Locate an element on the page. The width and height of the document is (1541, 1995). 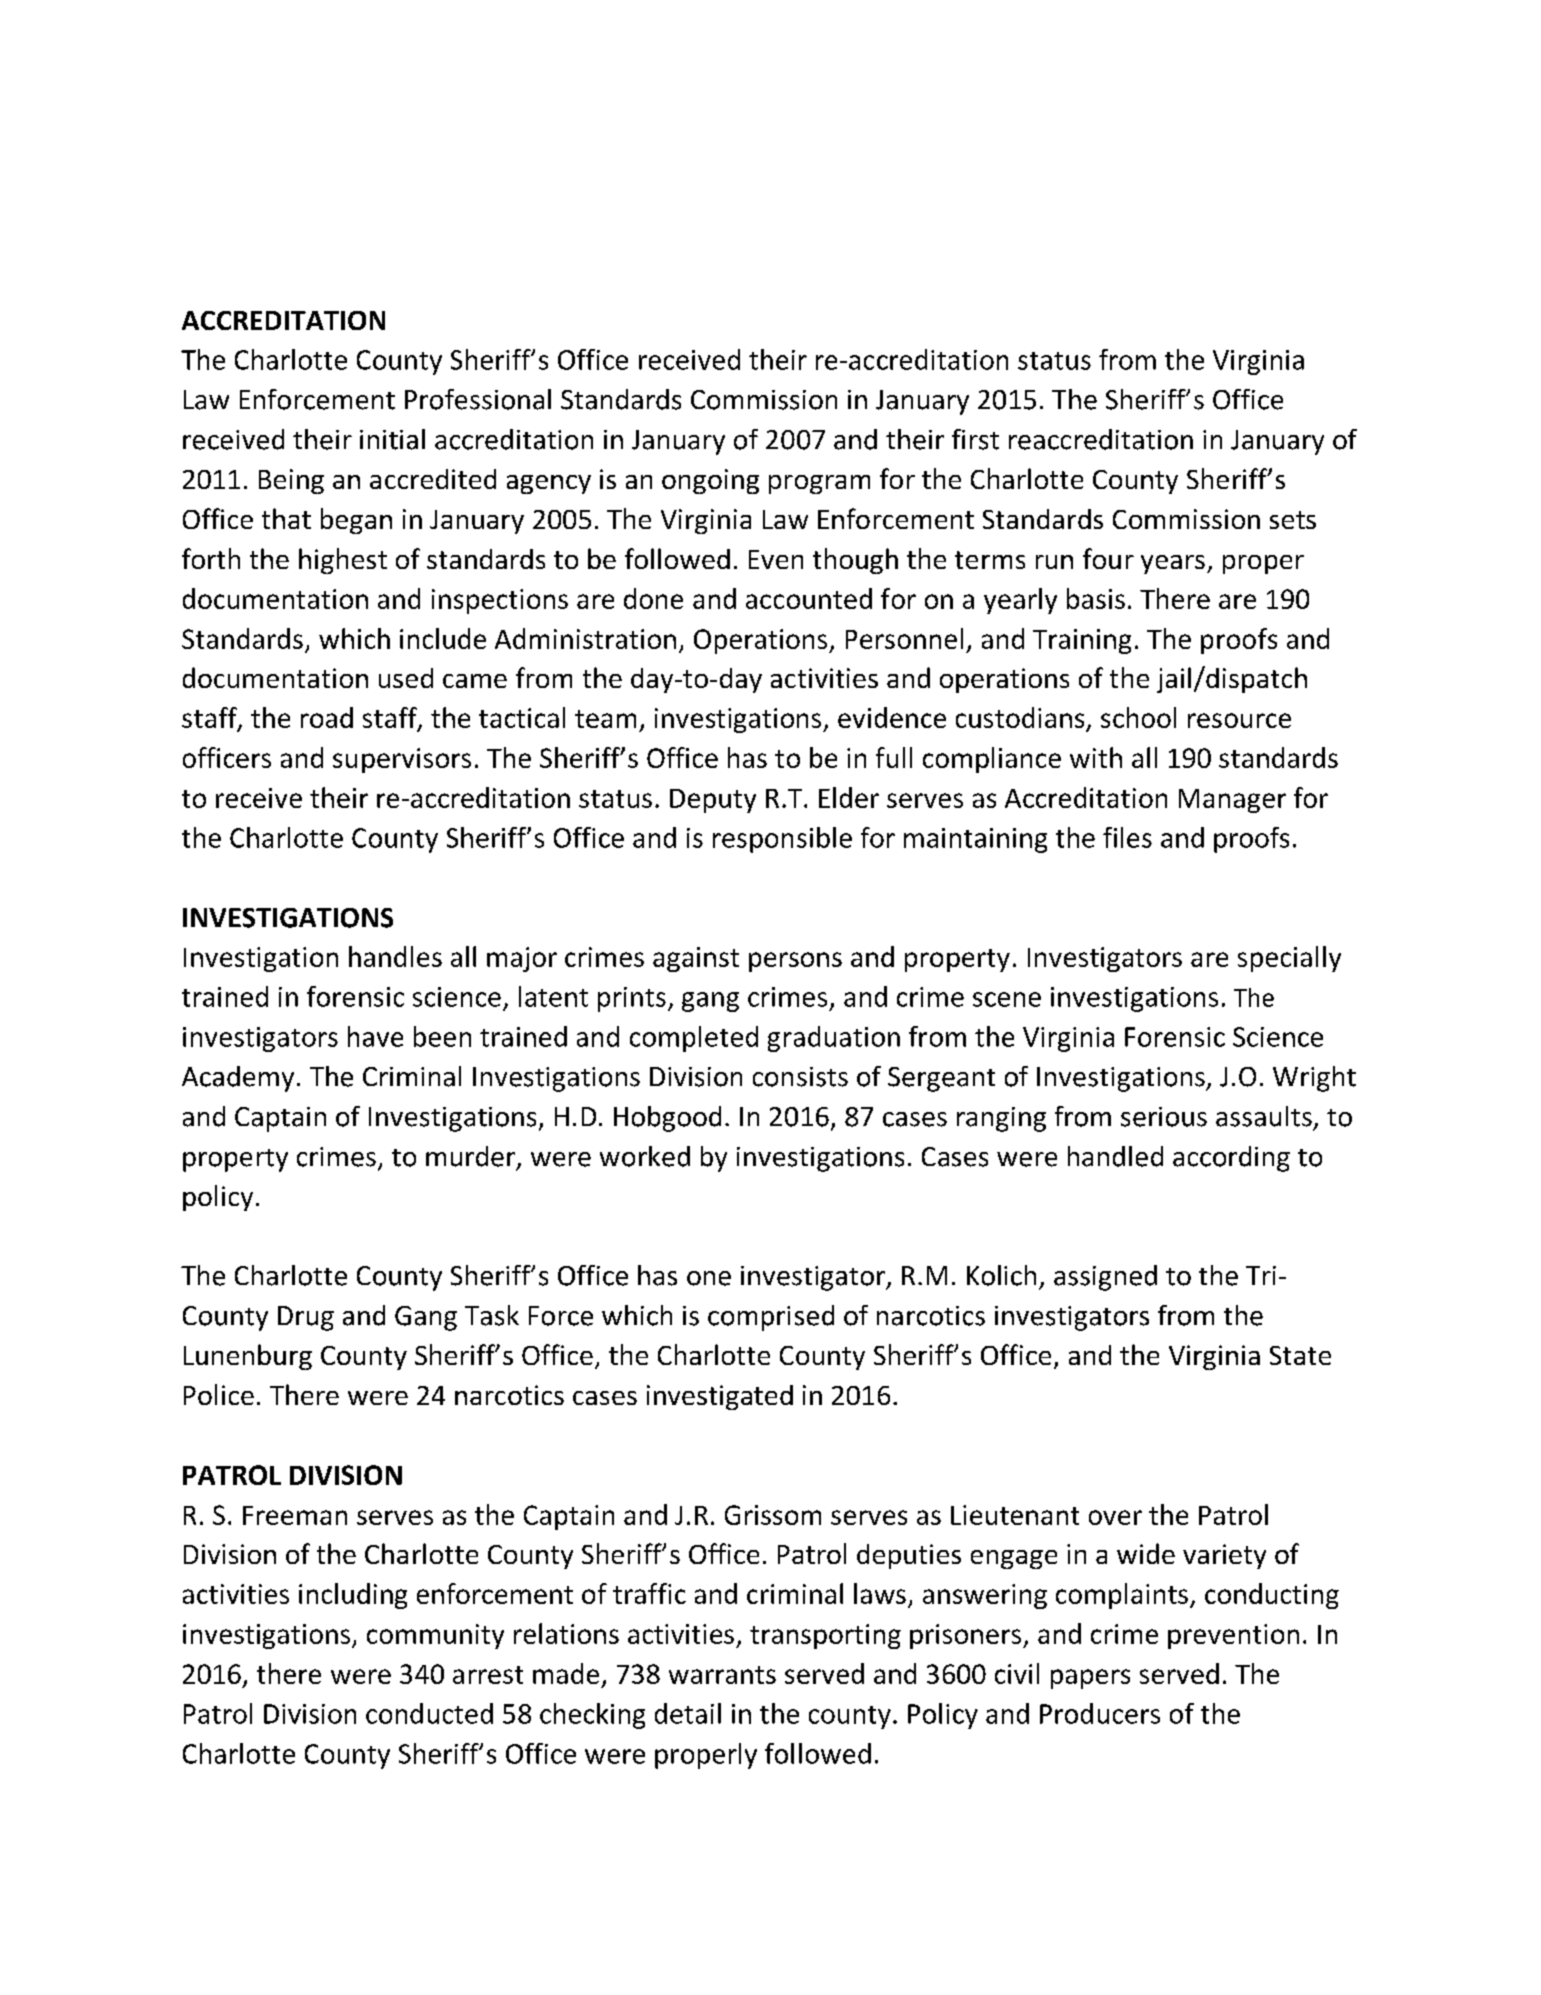
conducted is located at coordinates (429, 1713).
